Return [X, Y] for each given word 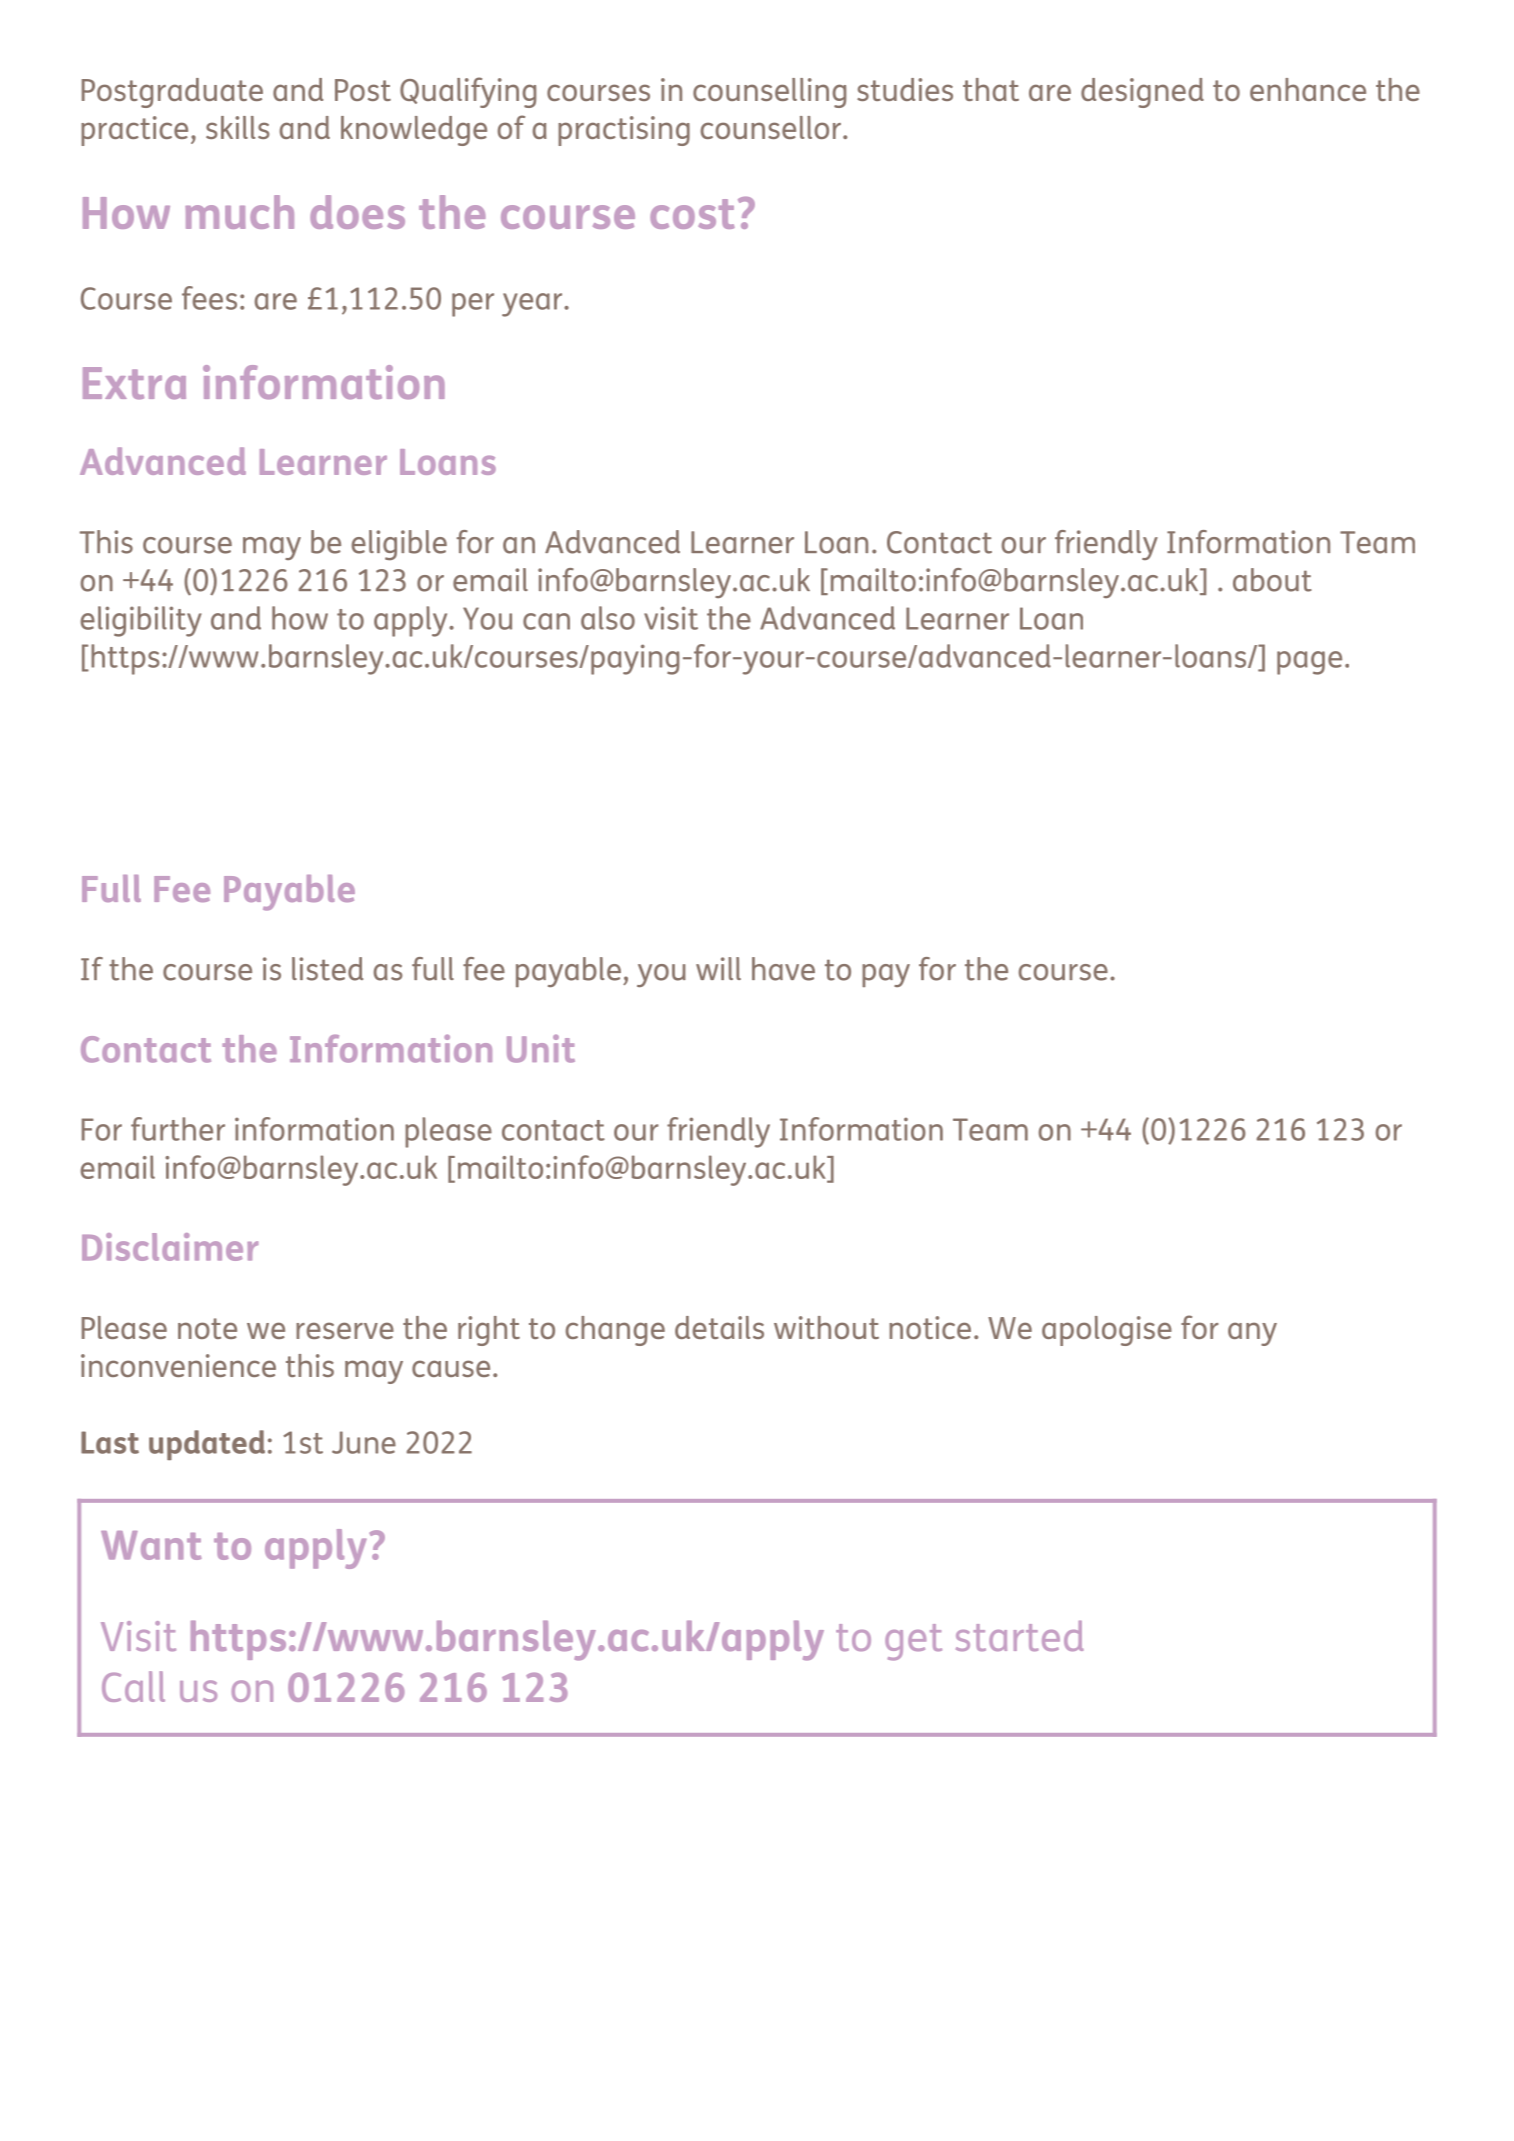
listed [327, 969]
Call [133, 1686]
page [1309, 663]
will [718, 968]
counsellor [771, 127]
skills [238, 127]
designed [1142, 93]
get [913, 1642]
